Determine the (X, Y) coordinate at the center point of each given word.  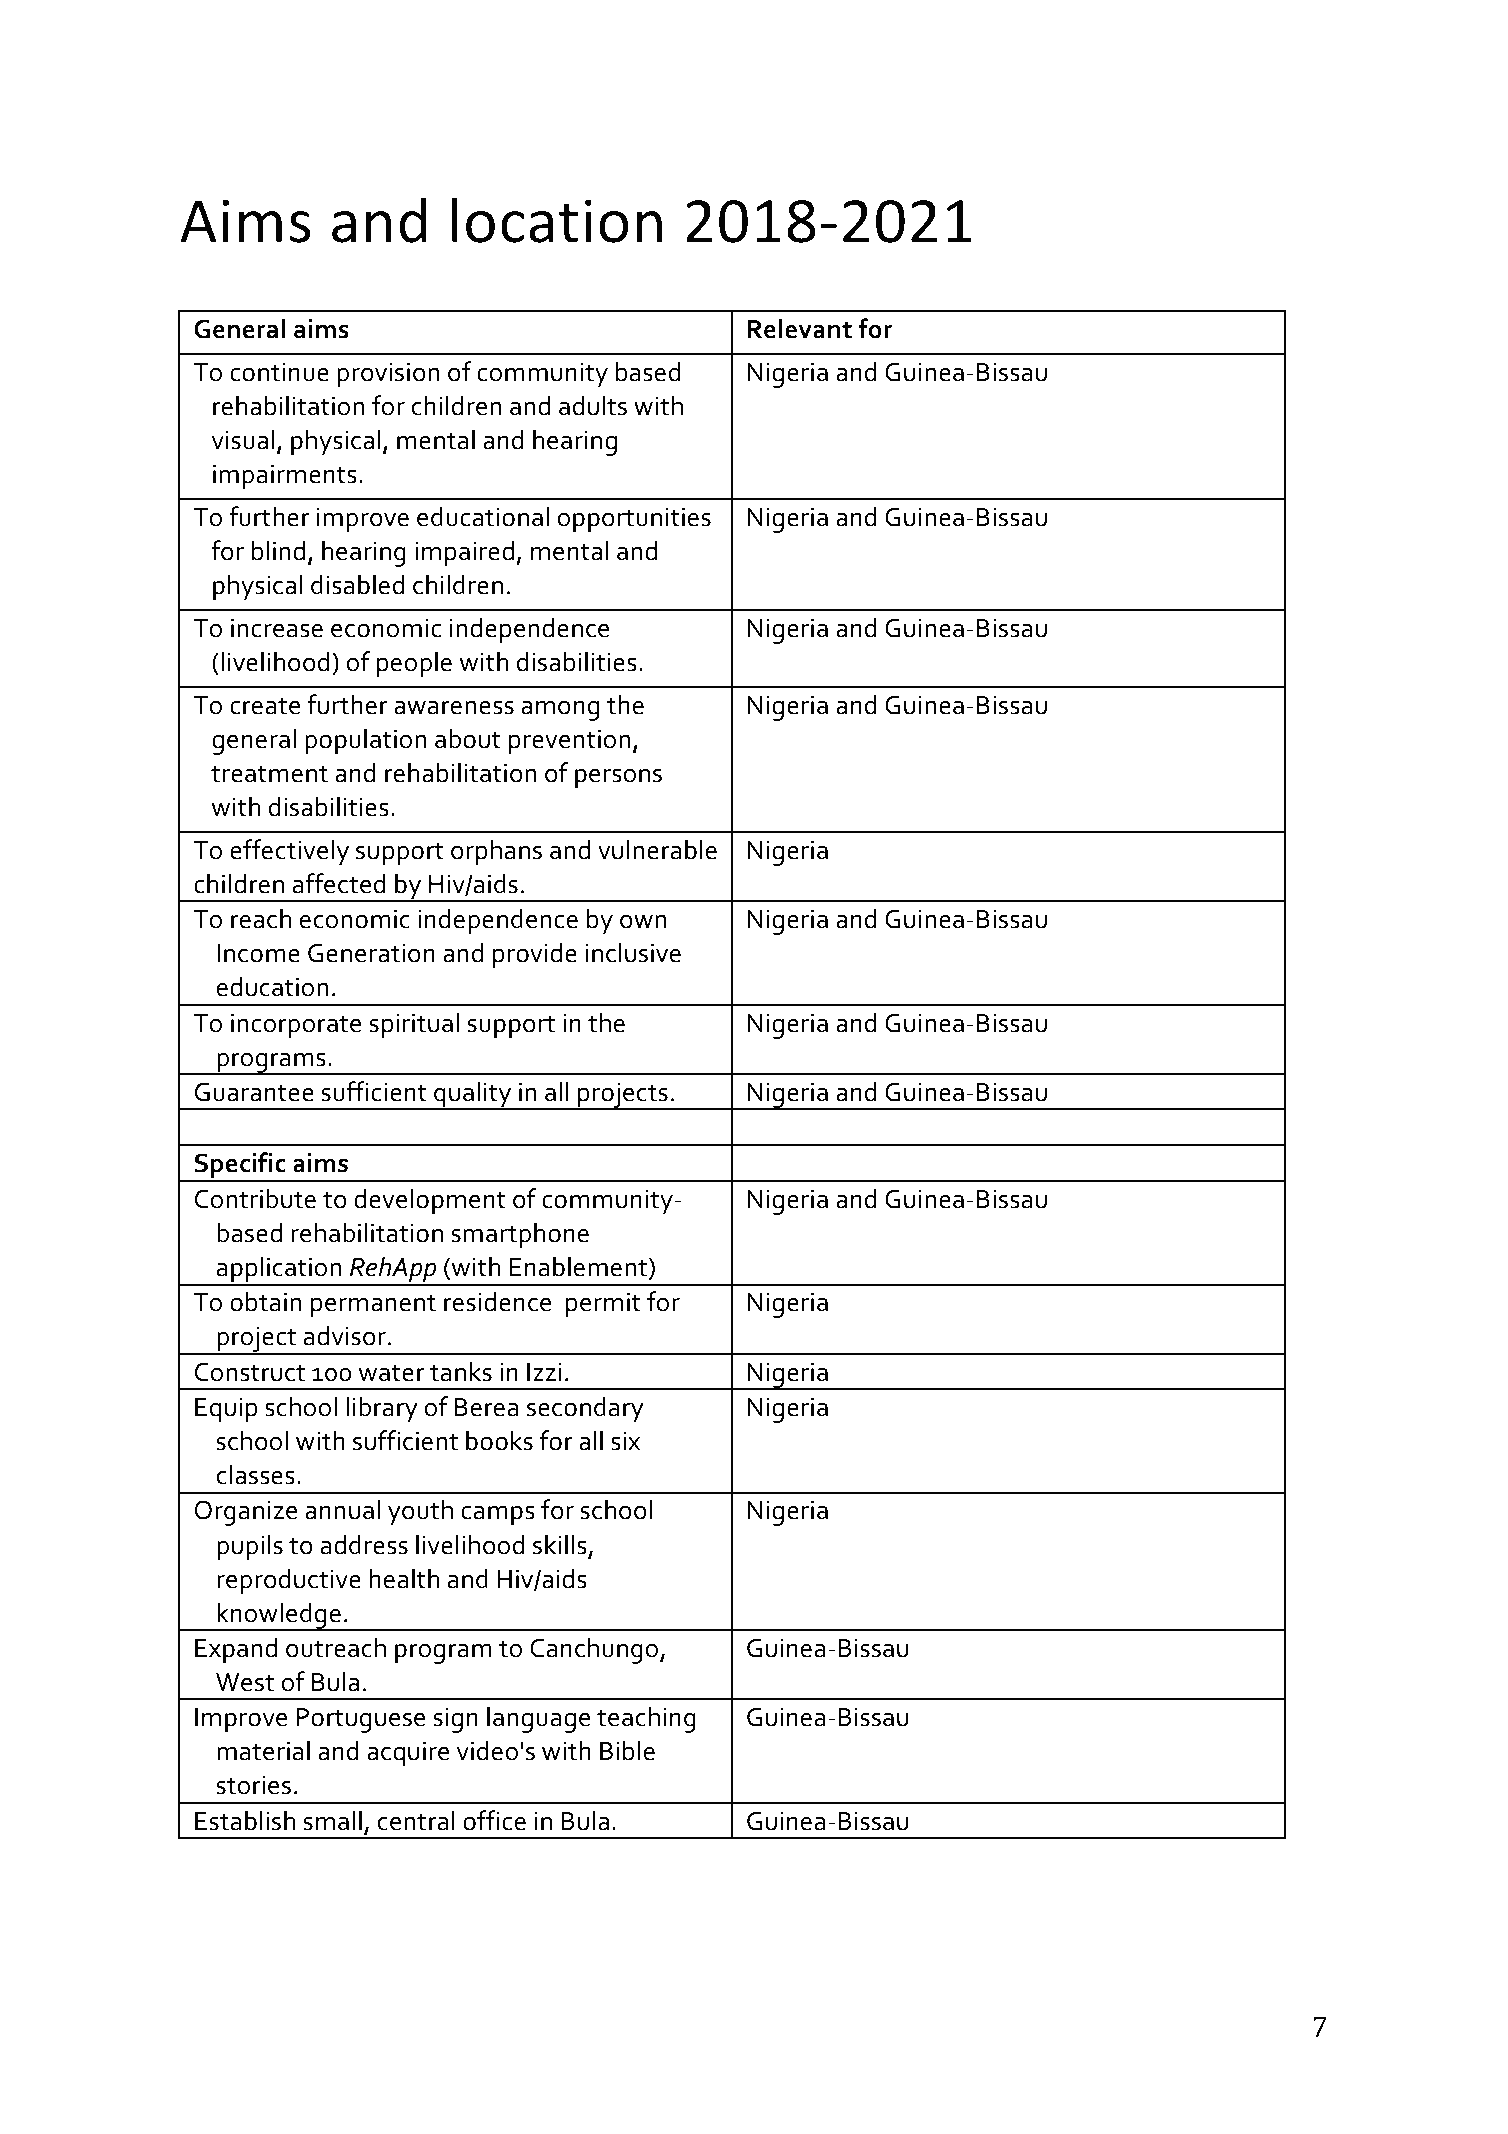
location (557, 220)
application (279, 1270)
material (263, 1750)
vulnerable (657, 849)
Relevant (799, 328)
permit (603, 1305)
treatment (269, 774)
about (468, 738)
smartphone (520, 1235)
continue (279, 372)
